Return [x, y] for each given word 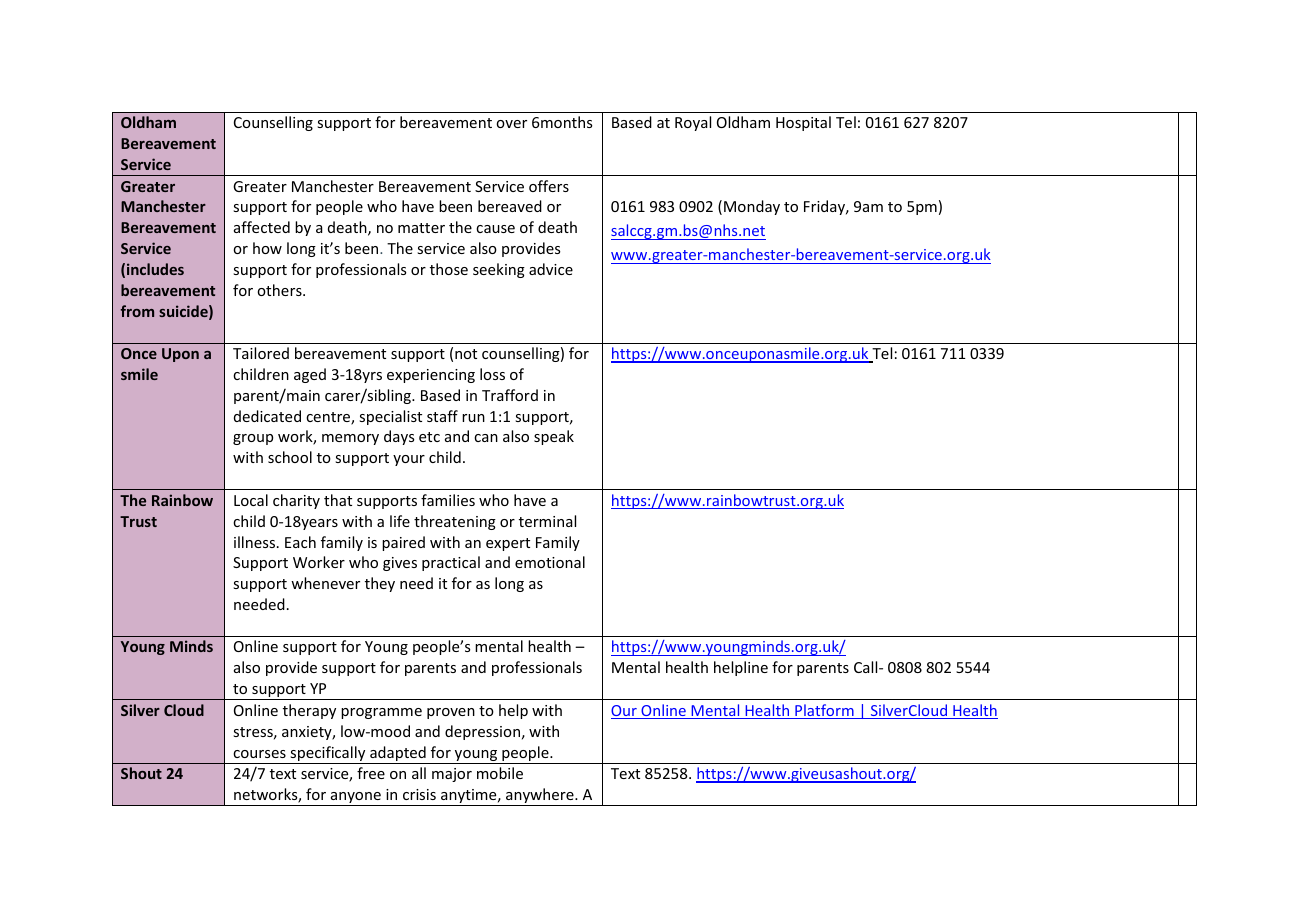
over [511, 124]
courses [259, 754]
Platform [824, 711]
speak [554, 437]
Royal [693, 123]
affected [262, 227]
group [253, 439]
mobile [500, 773]
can [486, 438]
